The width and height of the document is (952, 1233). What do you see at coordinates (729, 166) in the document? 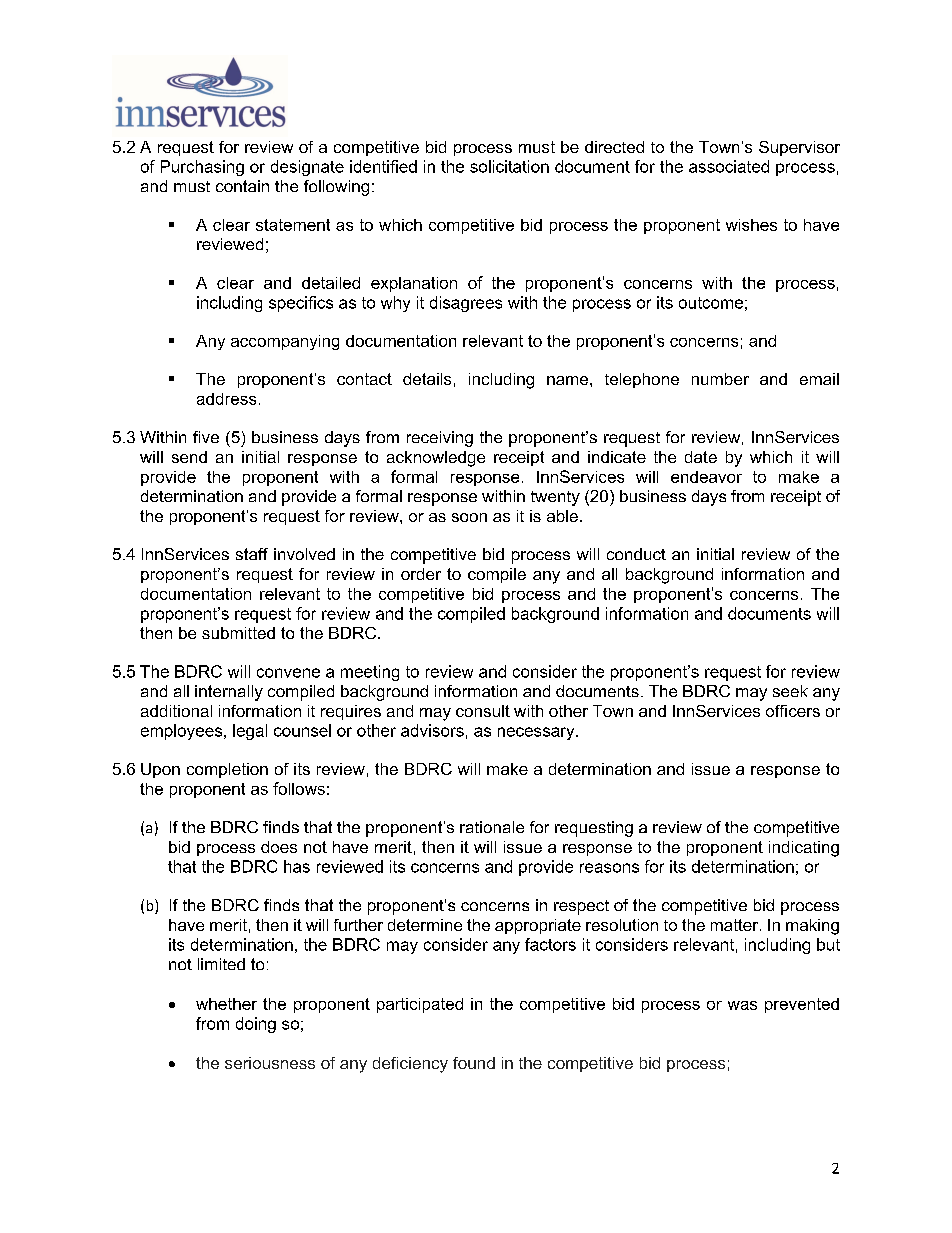
I see `associated` at bounding box center [729, 166].
